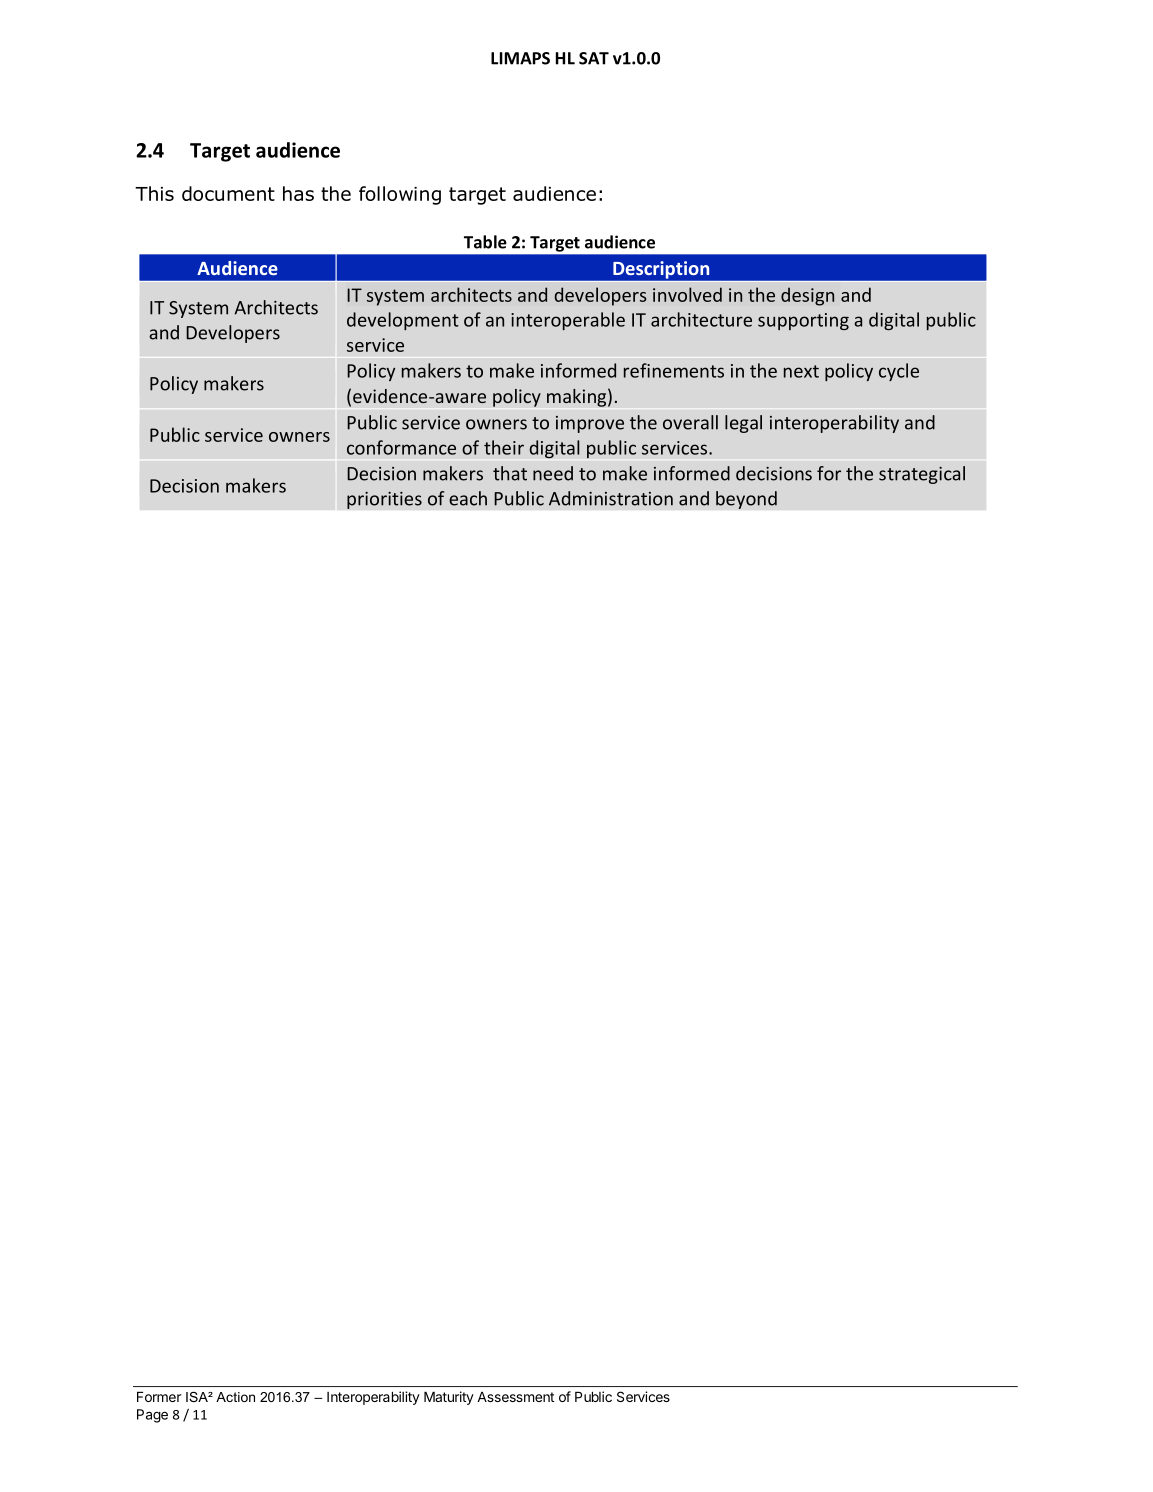  Describe the element at coordinates (235, 1397) in the screenshot. I see `Action` at that location.
